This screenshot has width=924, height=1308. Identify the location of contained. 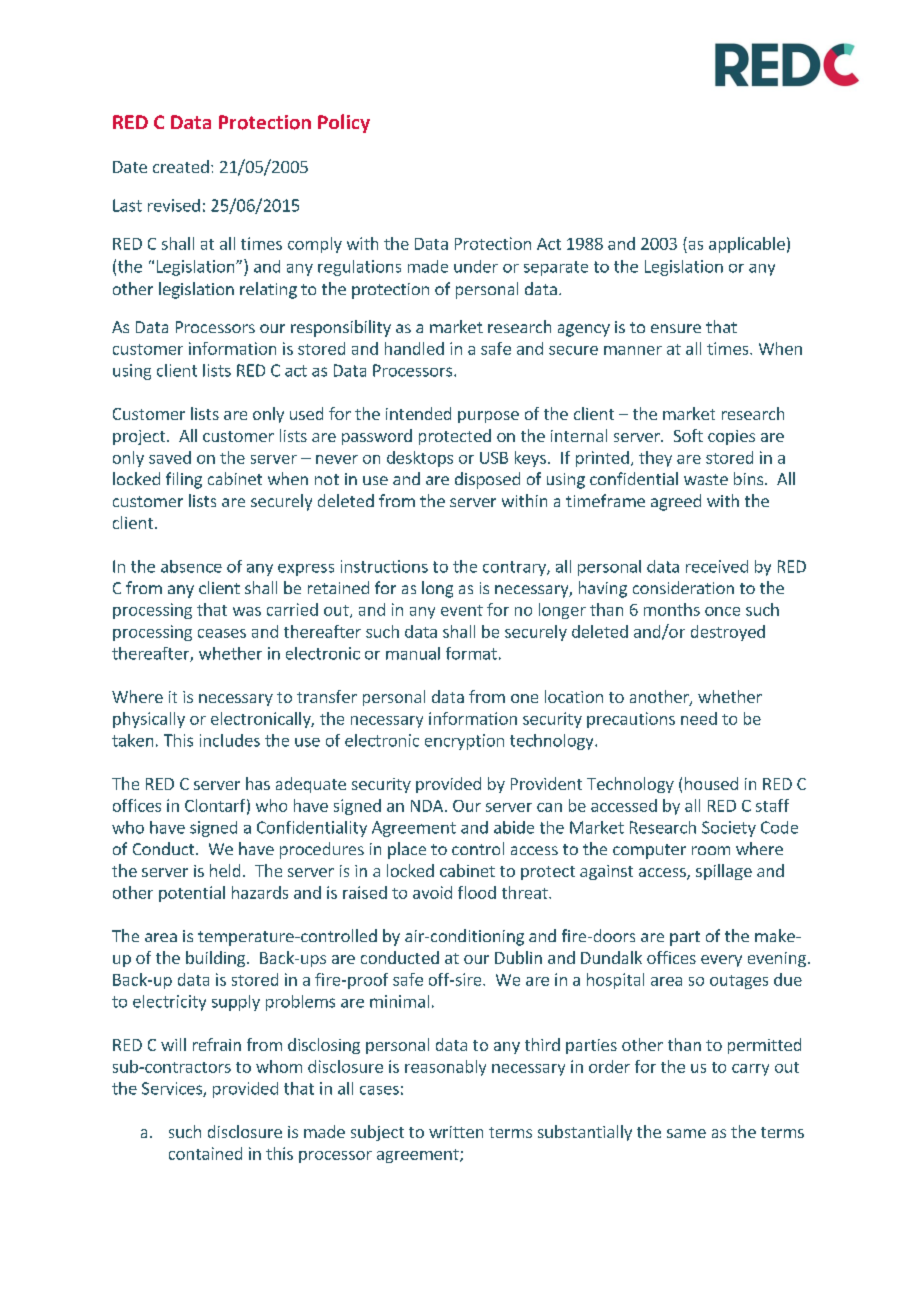
(205, 1153).
